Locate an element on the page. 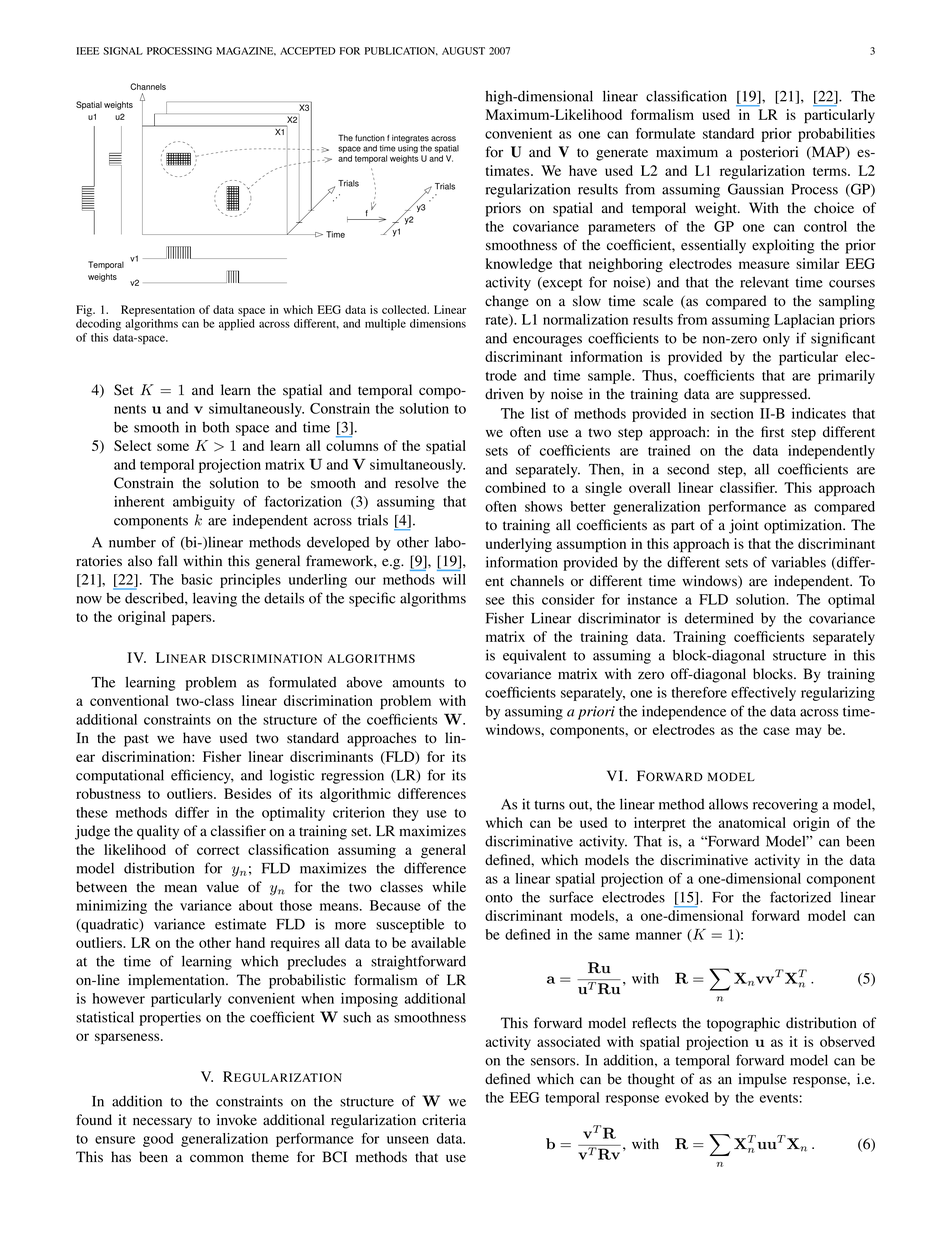 The width and height of the image is (952, 1233). recovering is located at coordinates (785, 805).
